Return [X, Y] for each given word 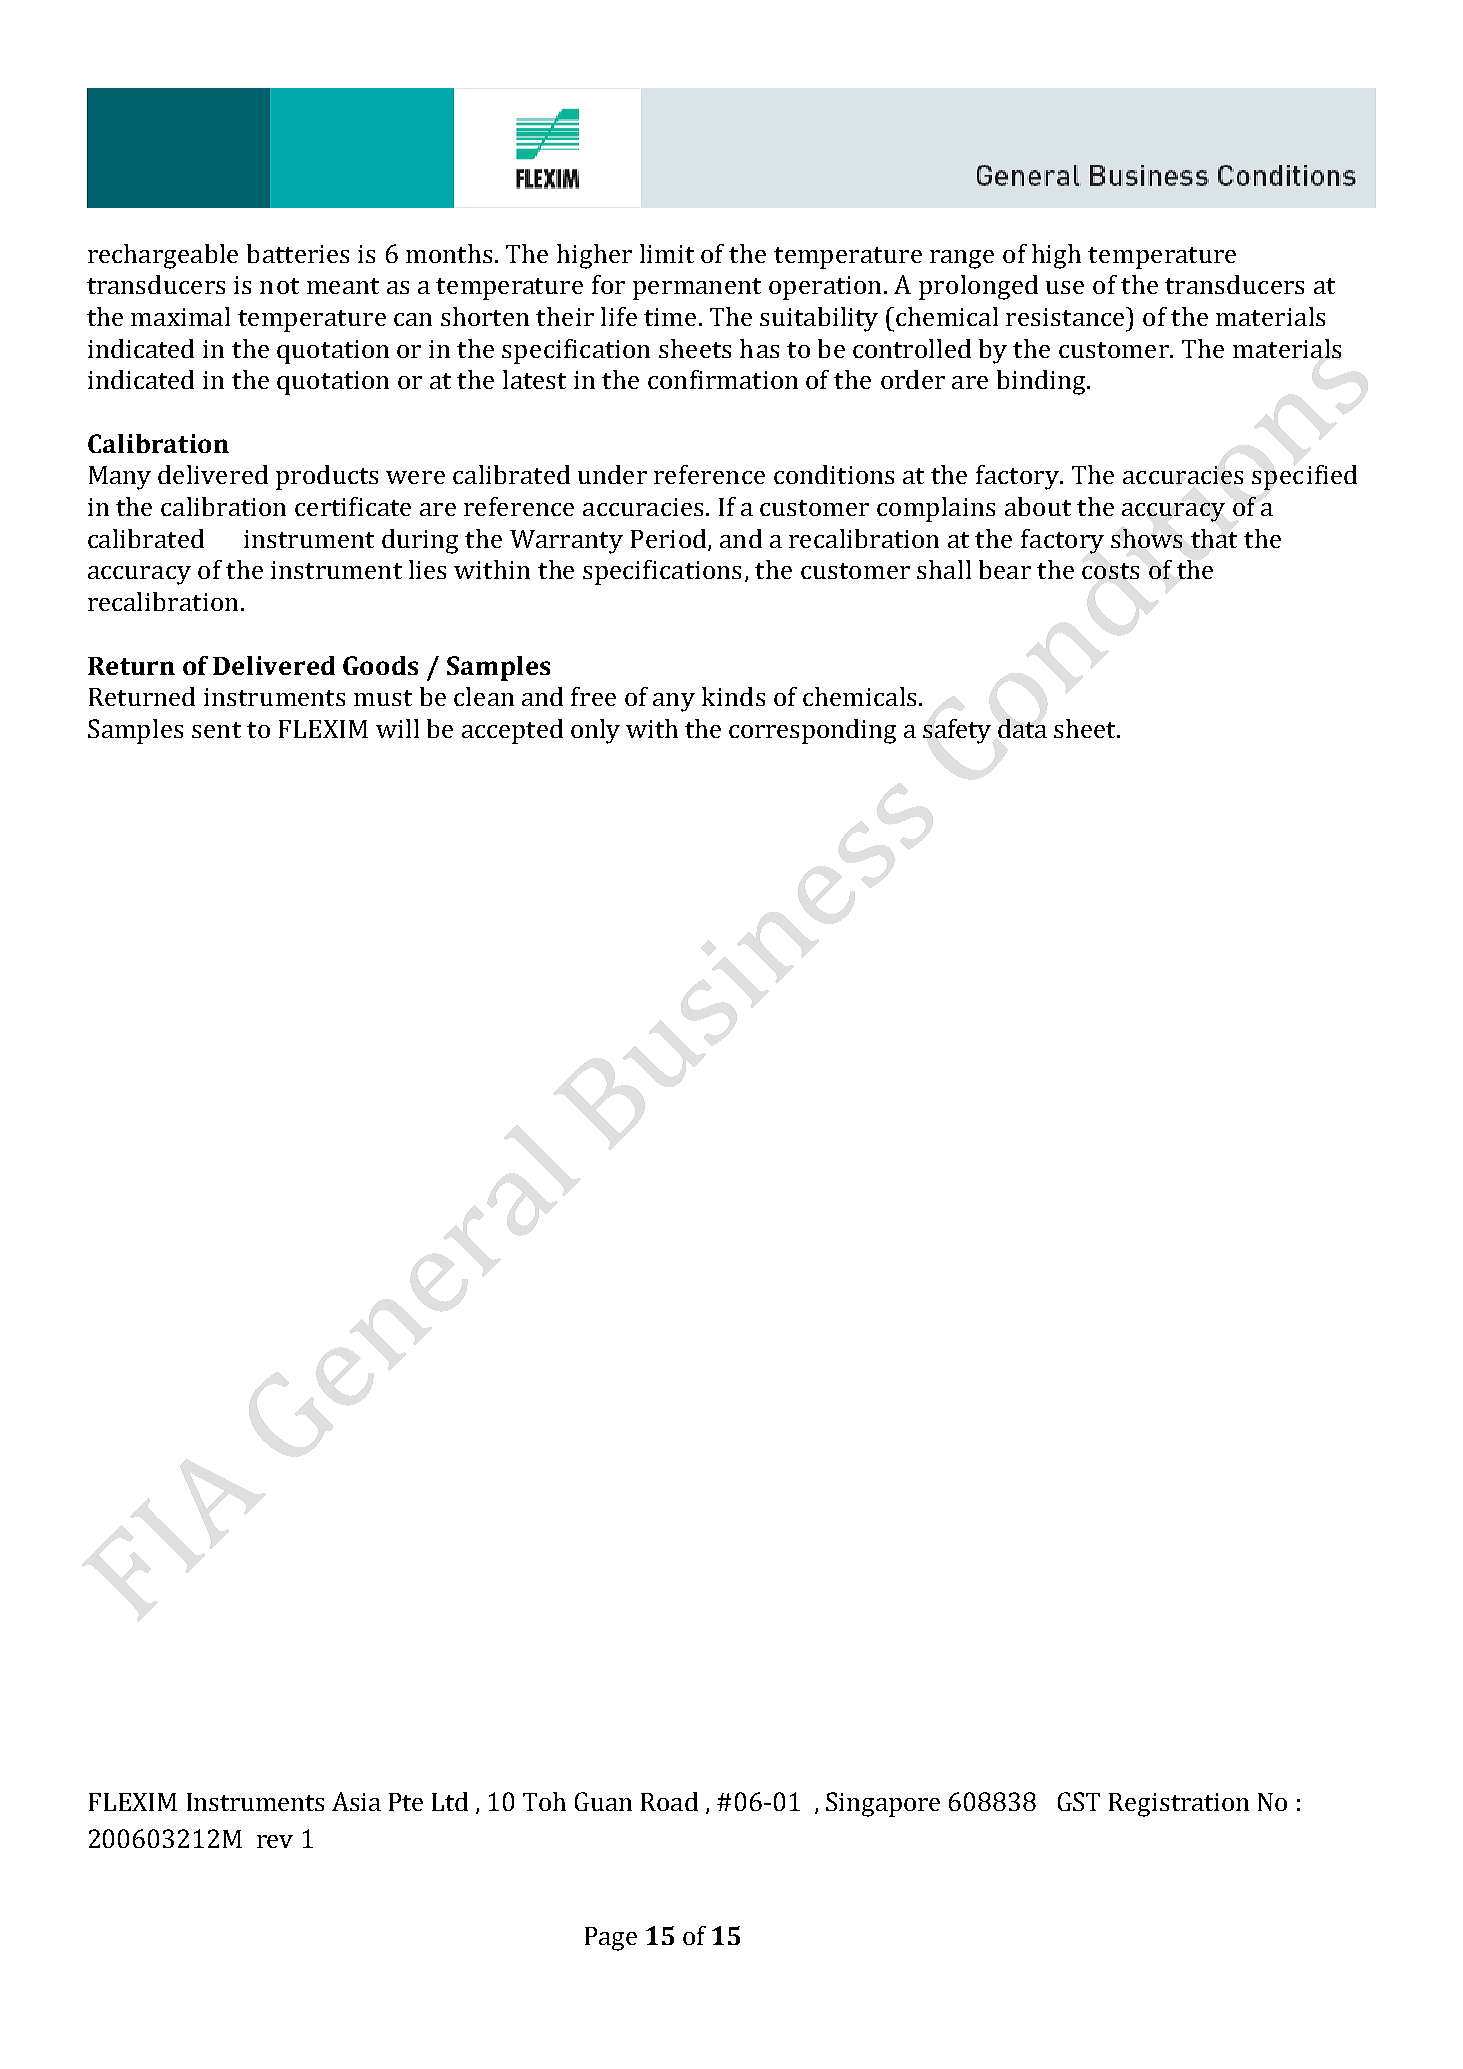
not [279, 286]
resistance [1067, 316]
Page [611, 1939]
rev [275, 1841]
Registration [1179, 1805]
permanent [697, 289]
